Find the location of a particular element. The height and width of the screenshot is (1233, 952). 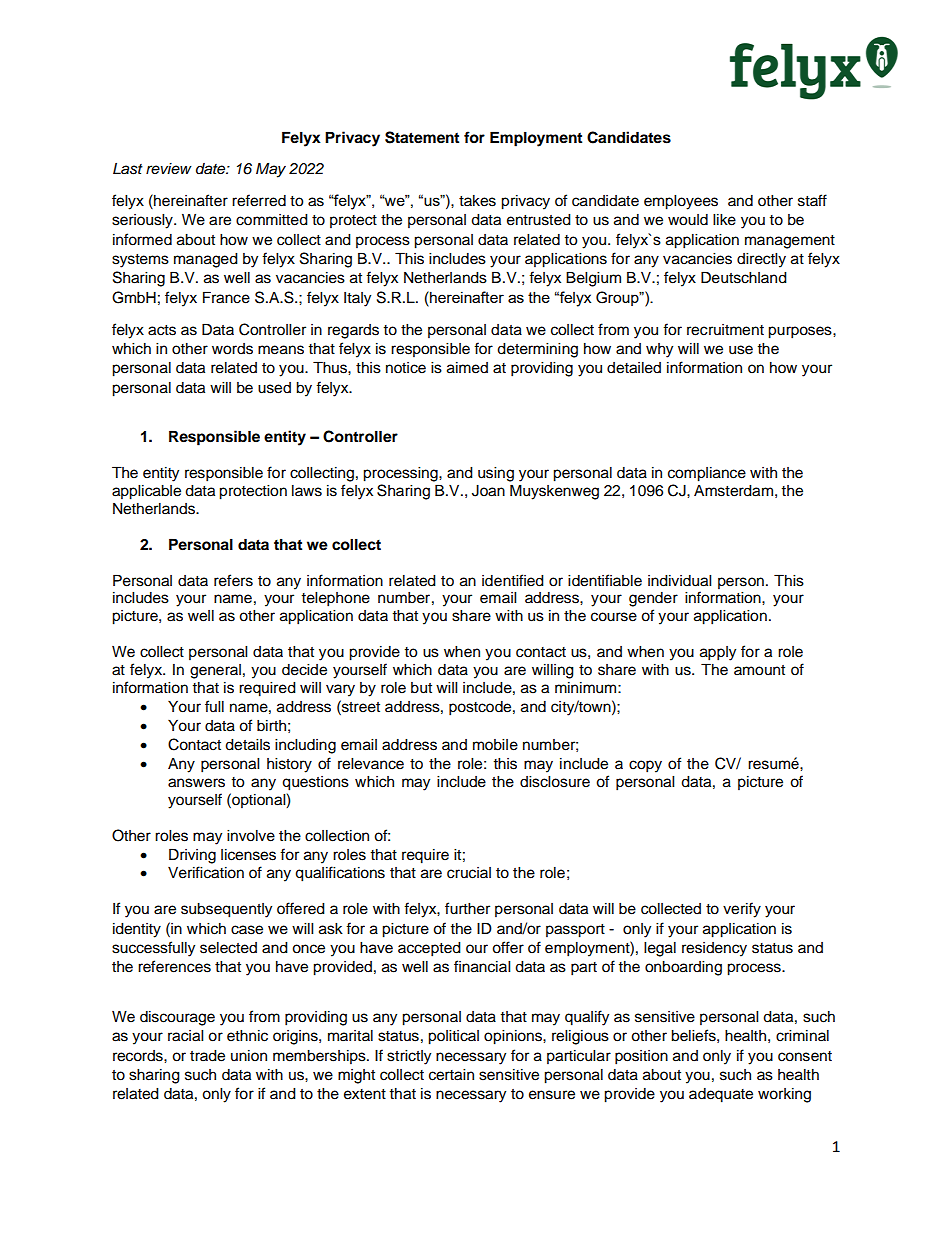

compliance is located at coordinates (707, 474).
